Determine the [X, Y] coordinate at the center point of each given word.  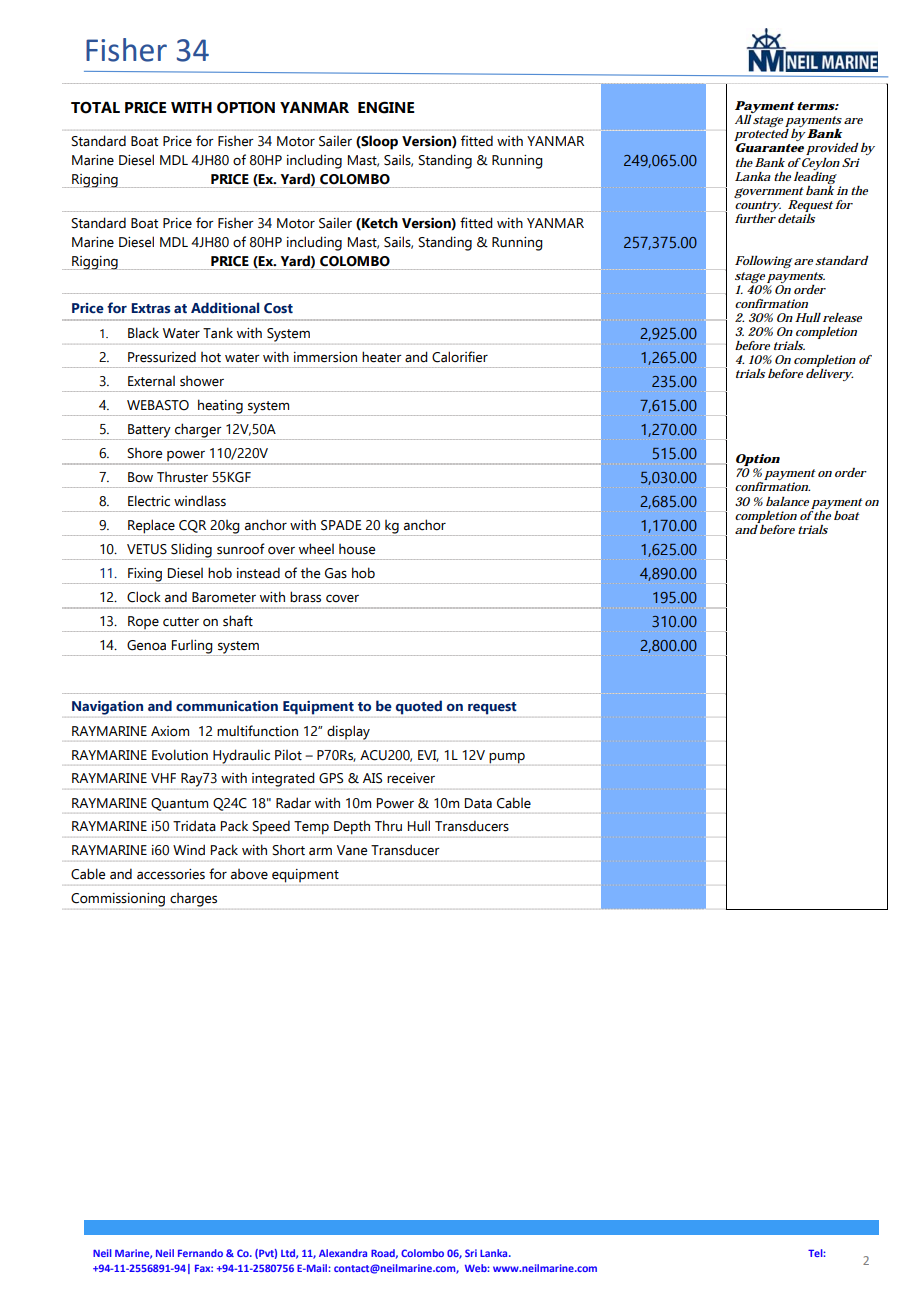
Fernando [200, 1253]
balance [787, 501]
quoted [419, 707]
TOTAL [95, 107]
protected [761, 136]
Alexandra [343, 1253]
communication [227, 706]
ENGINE [386, 108]
